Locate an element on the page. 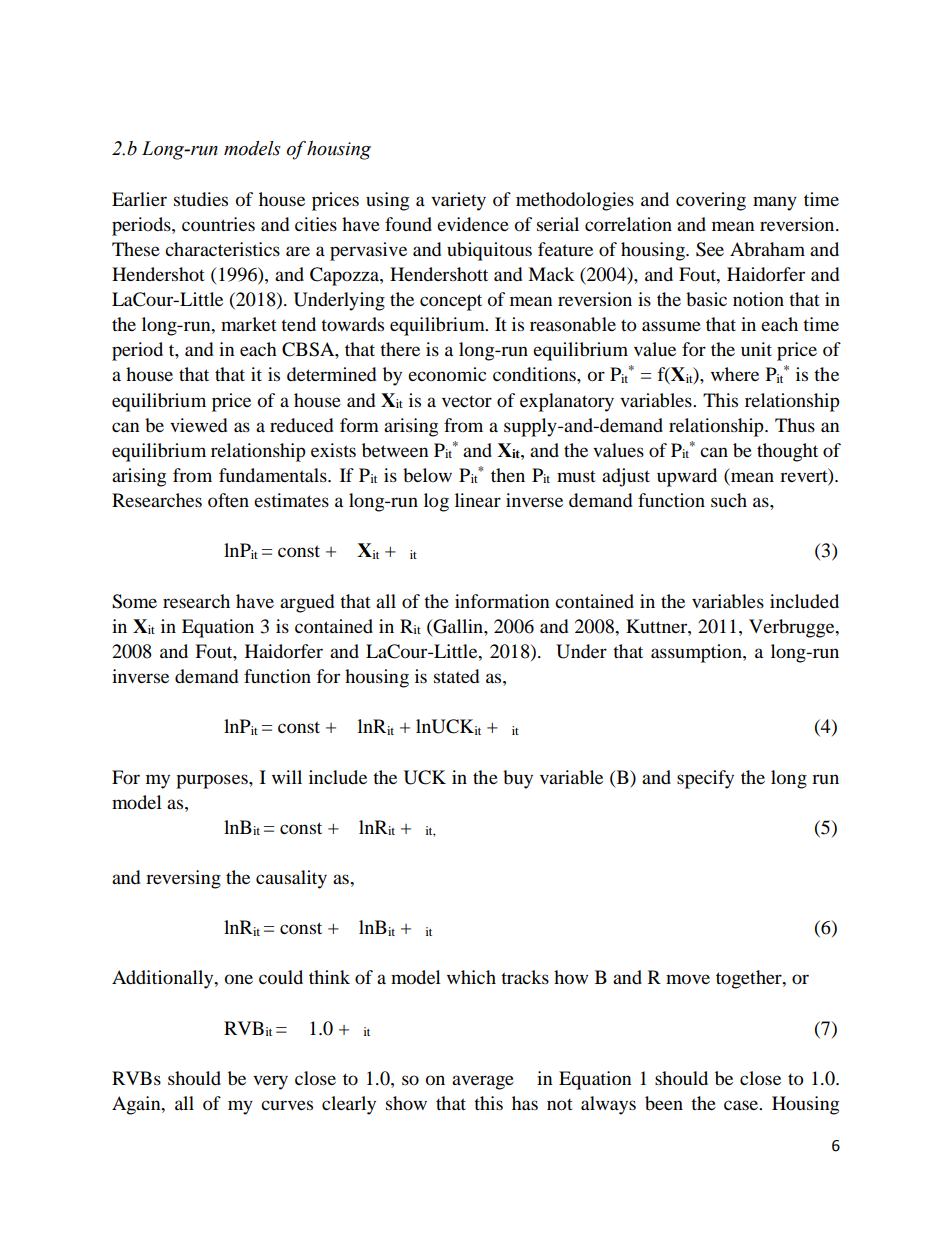  countries is located at coordinates (218, 224).
